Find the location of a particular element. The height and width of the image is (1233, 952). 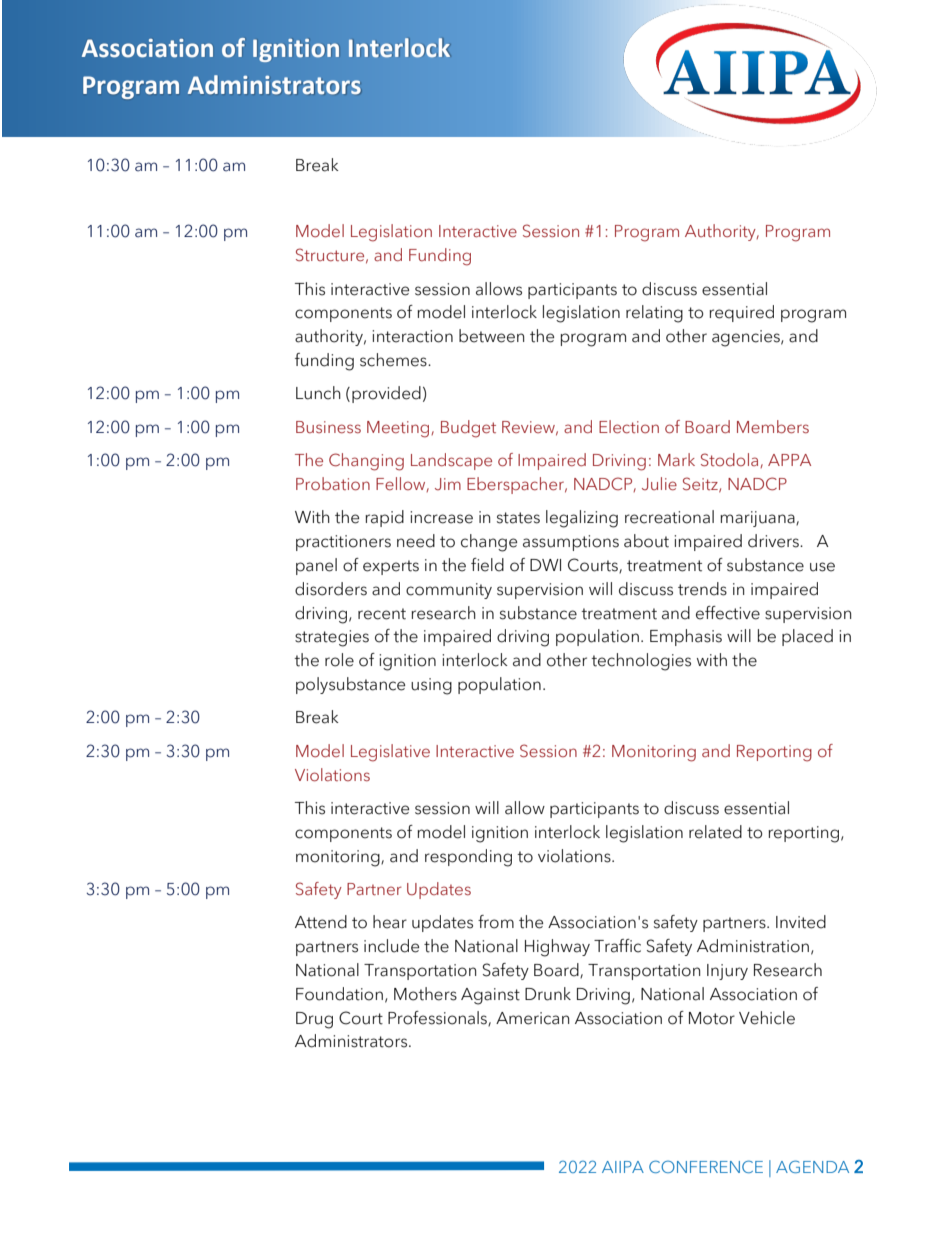

related is located at coordinates (715, 832).
